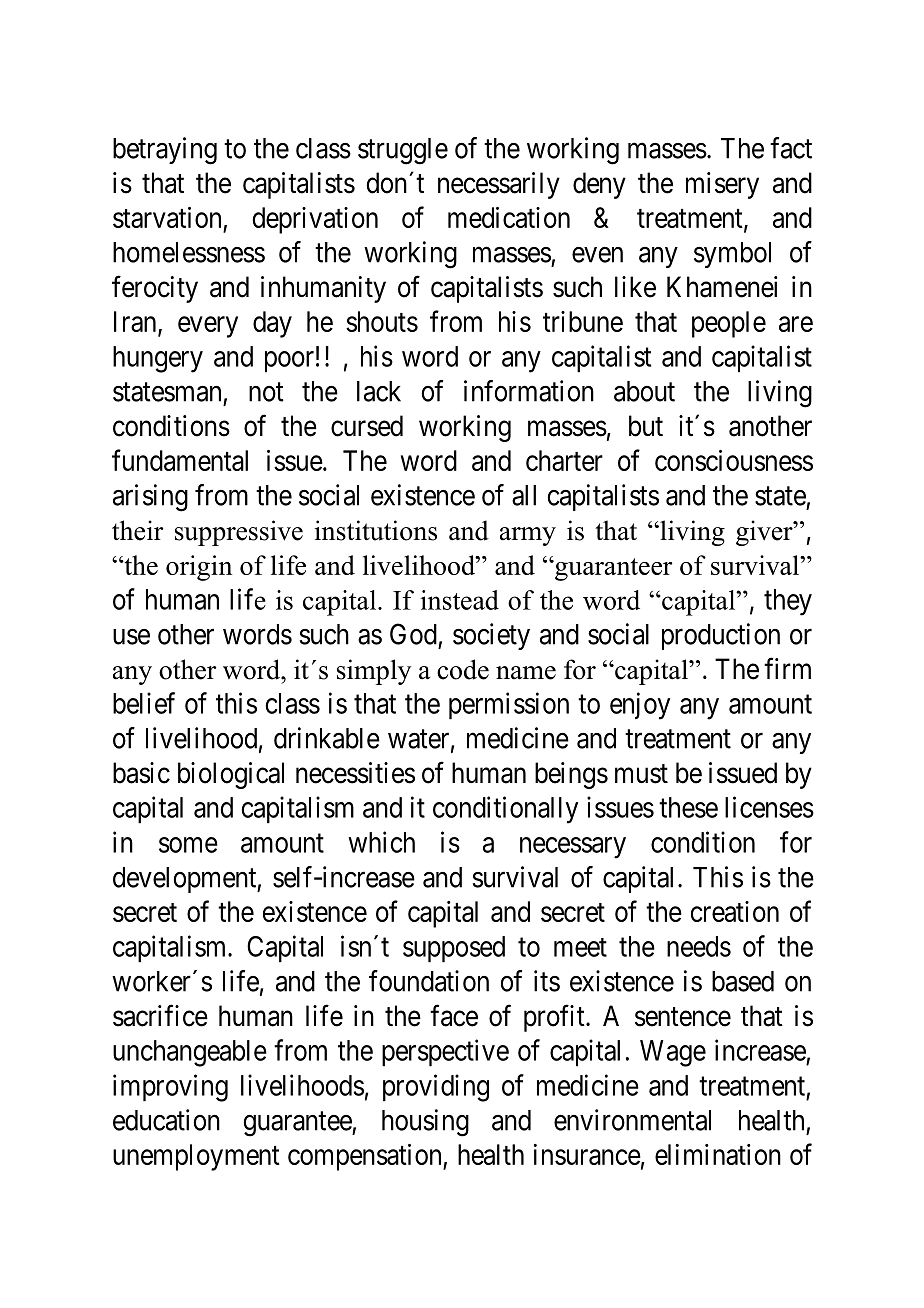  I want to click on necessarily, so click(499, 185).
